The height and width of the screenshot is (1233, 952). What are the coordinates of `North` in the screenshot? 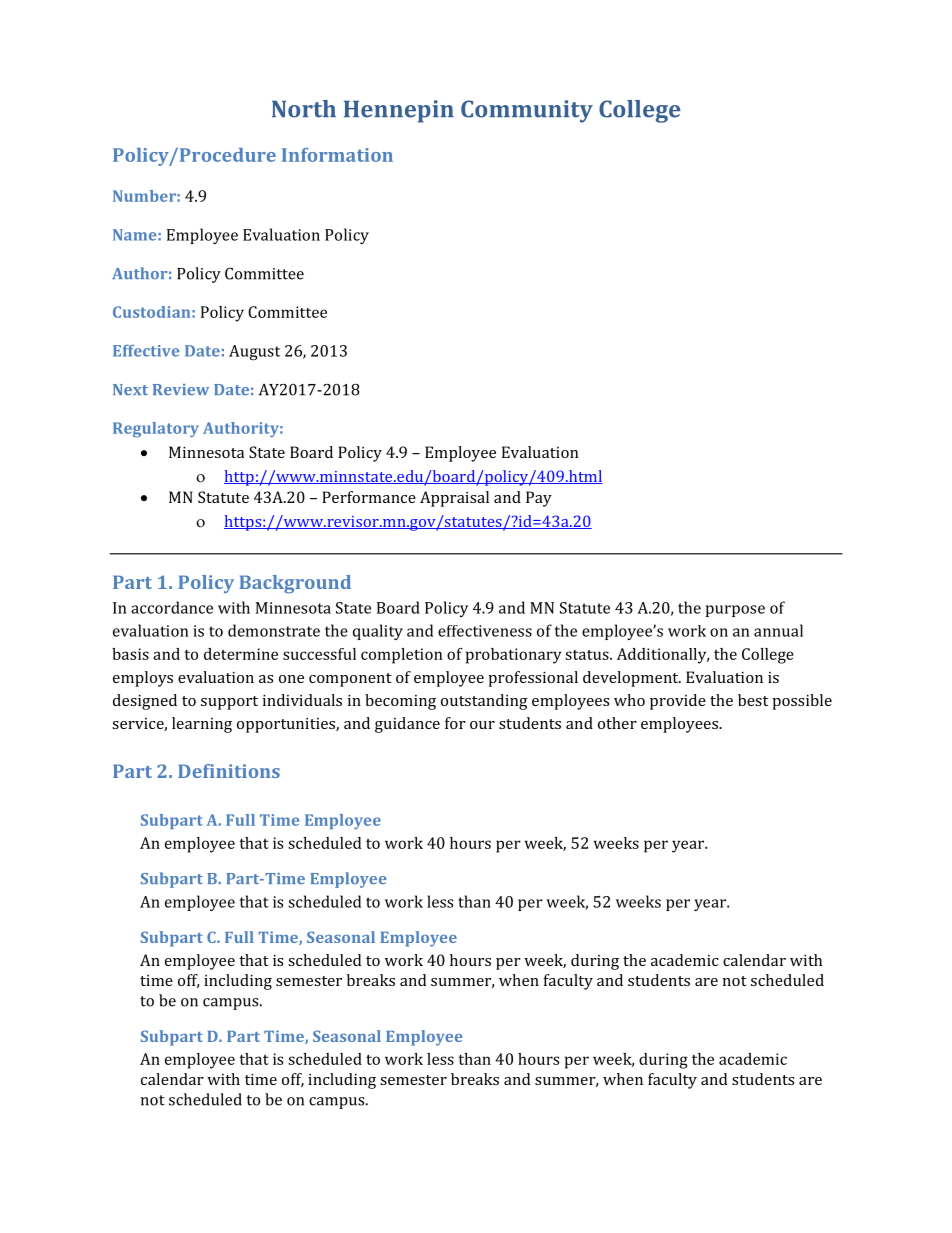 It's located at (304, 109).
